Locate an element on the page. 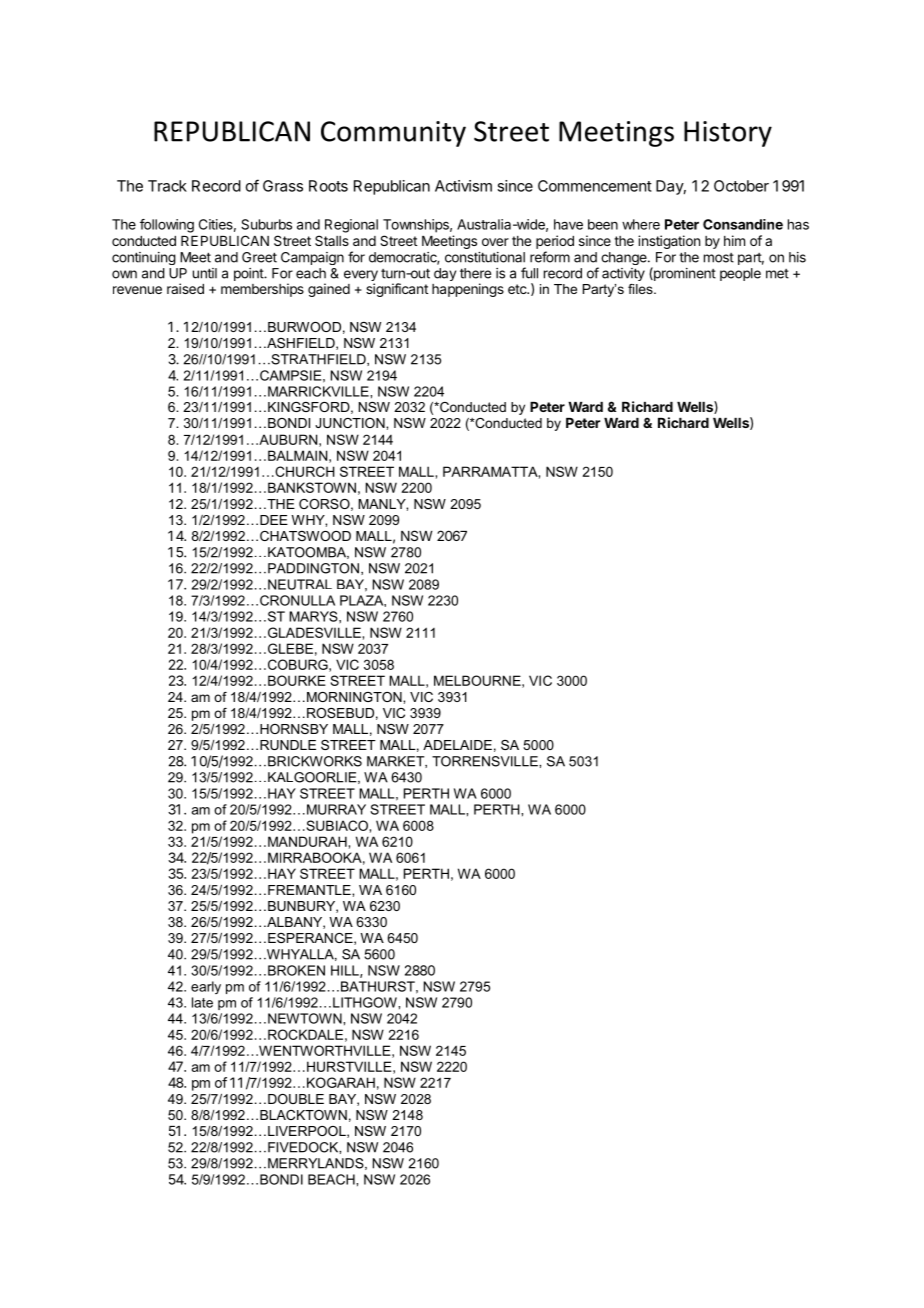 Image resolution: width=924 pixels, height=1308 pixels. memberships is located at coordinates (262, 290).
